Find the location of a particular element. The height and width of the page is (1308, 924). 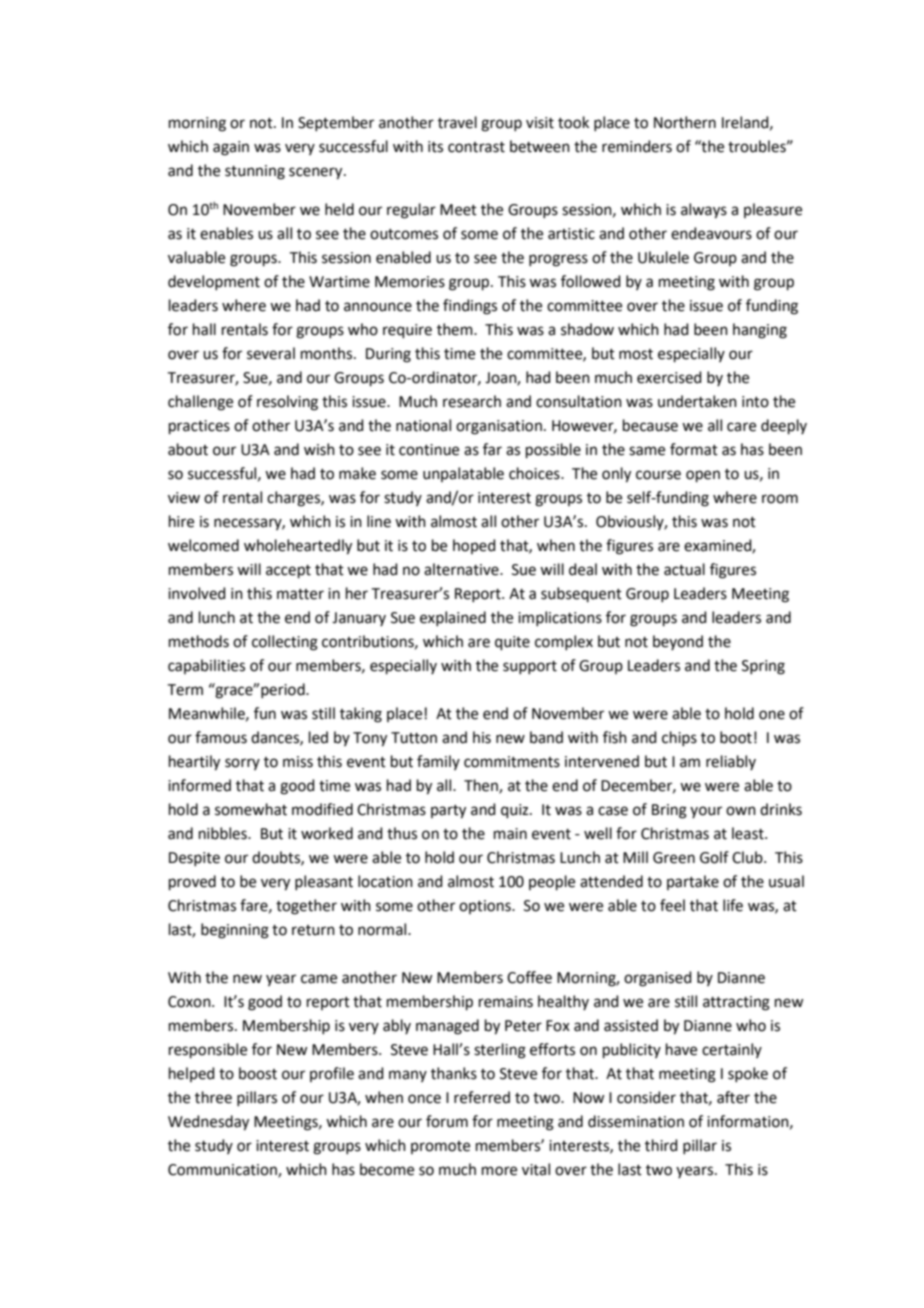

contrast is located at coordinates (476, 147).
